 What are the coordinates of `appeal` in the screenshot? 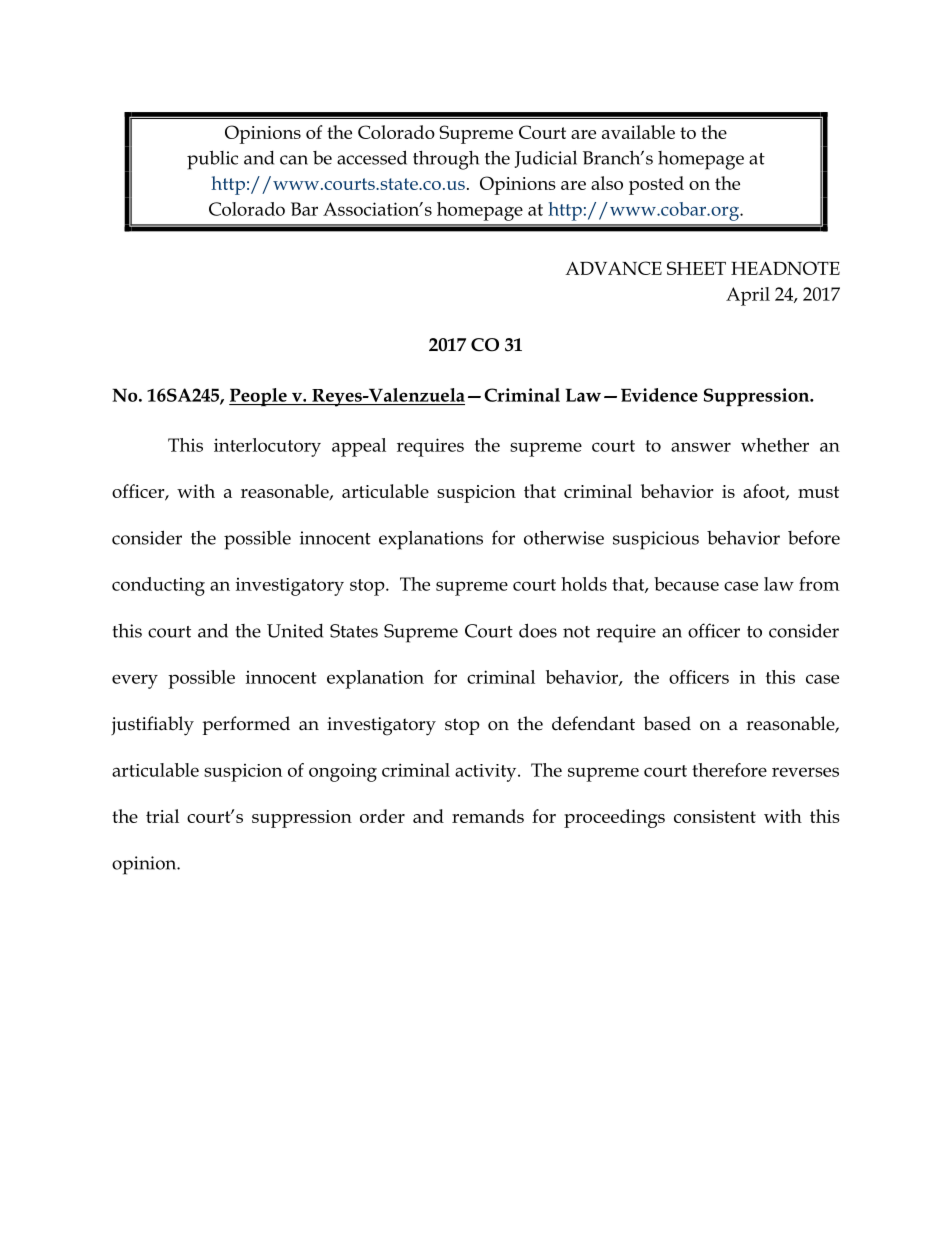 It's located at (359, 447).
